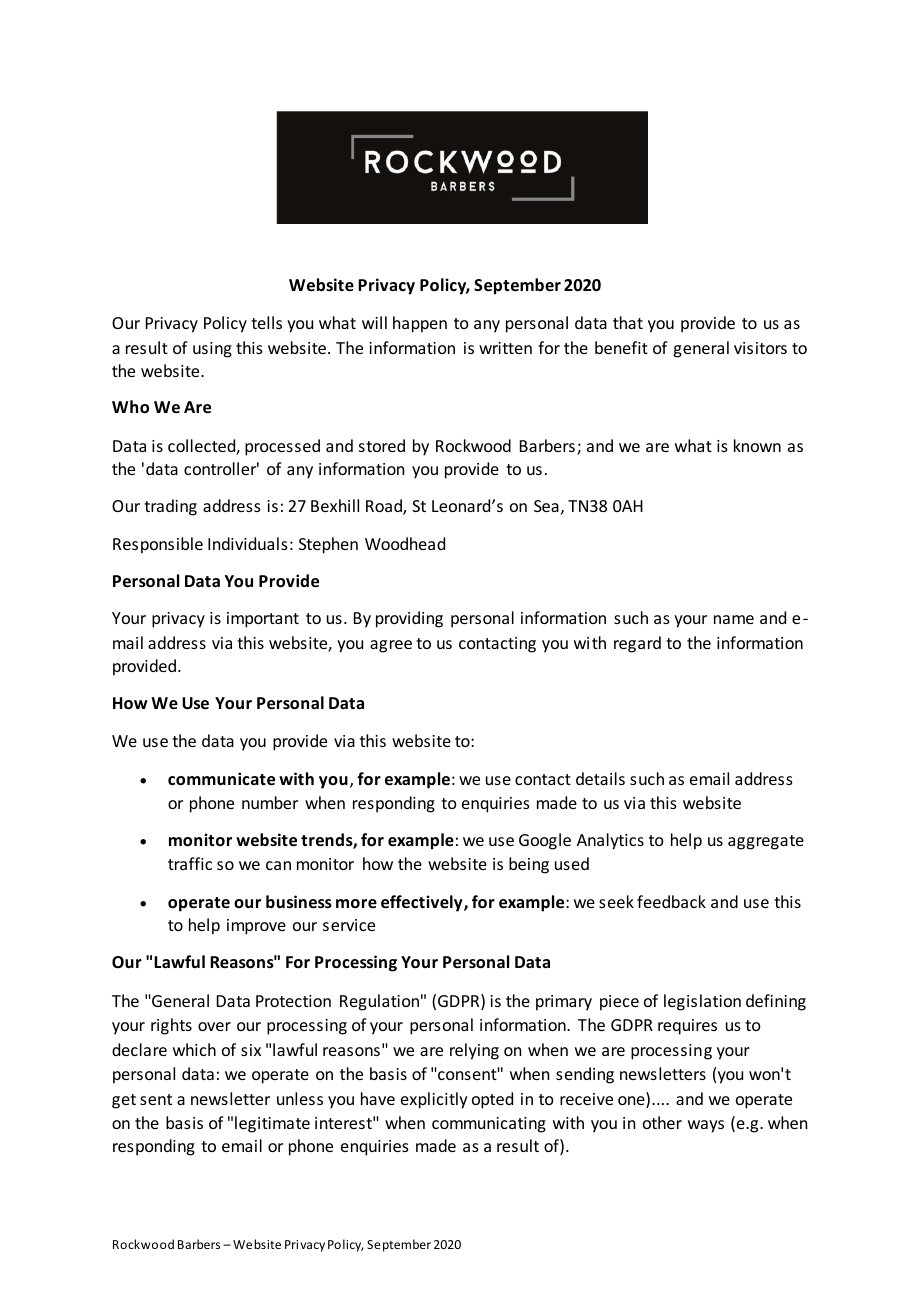  What do you see at coordinates (420, 324) in the screenshot?
I see `happen` at bounding box center [420, 324].
